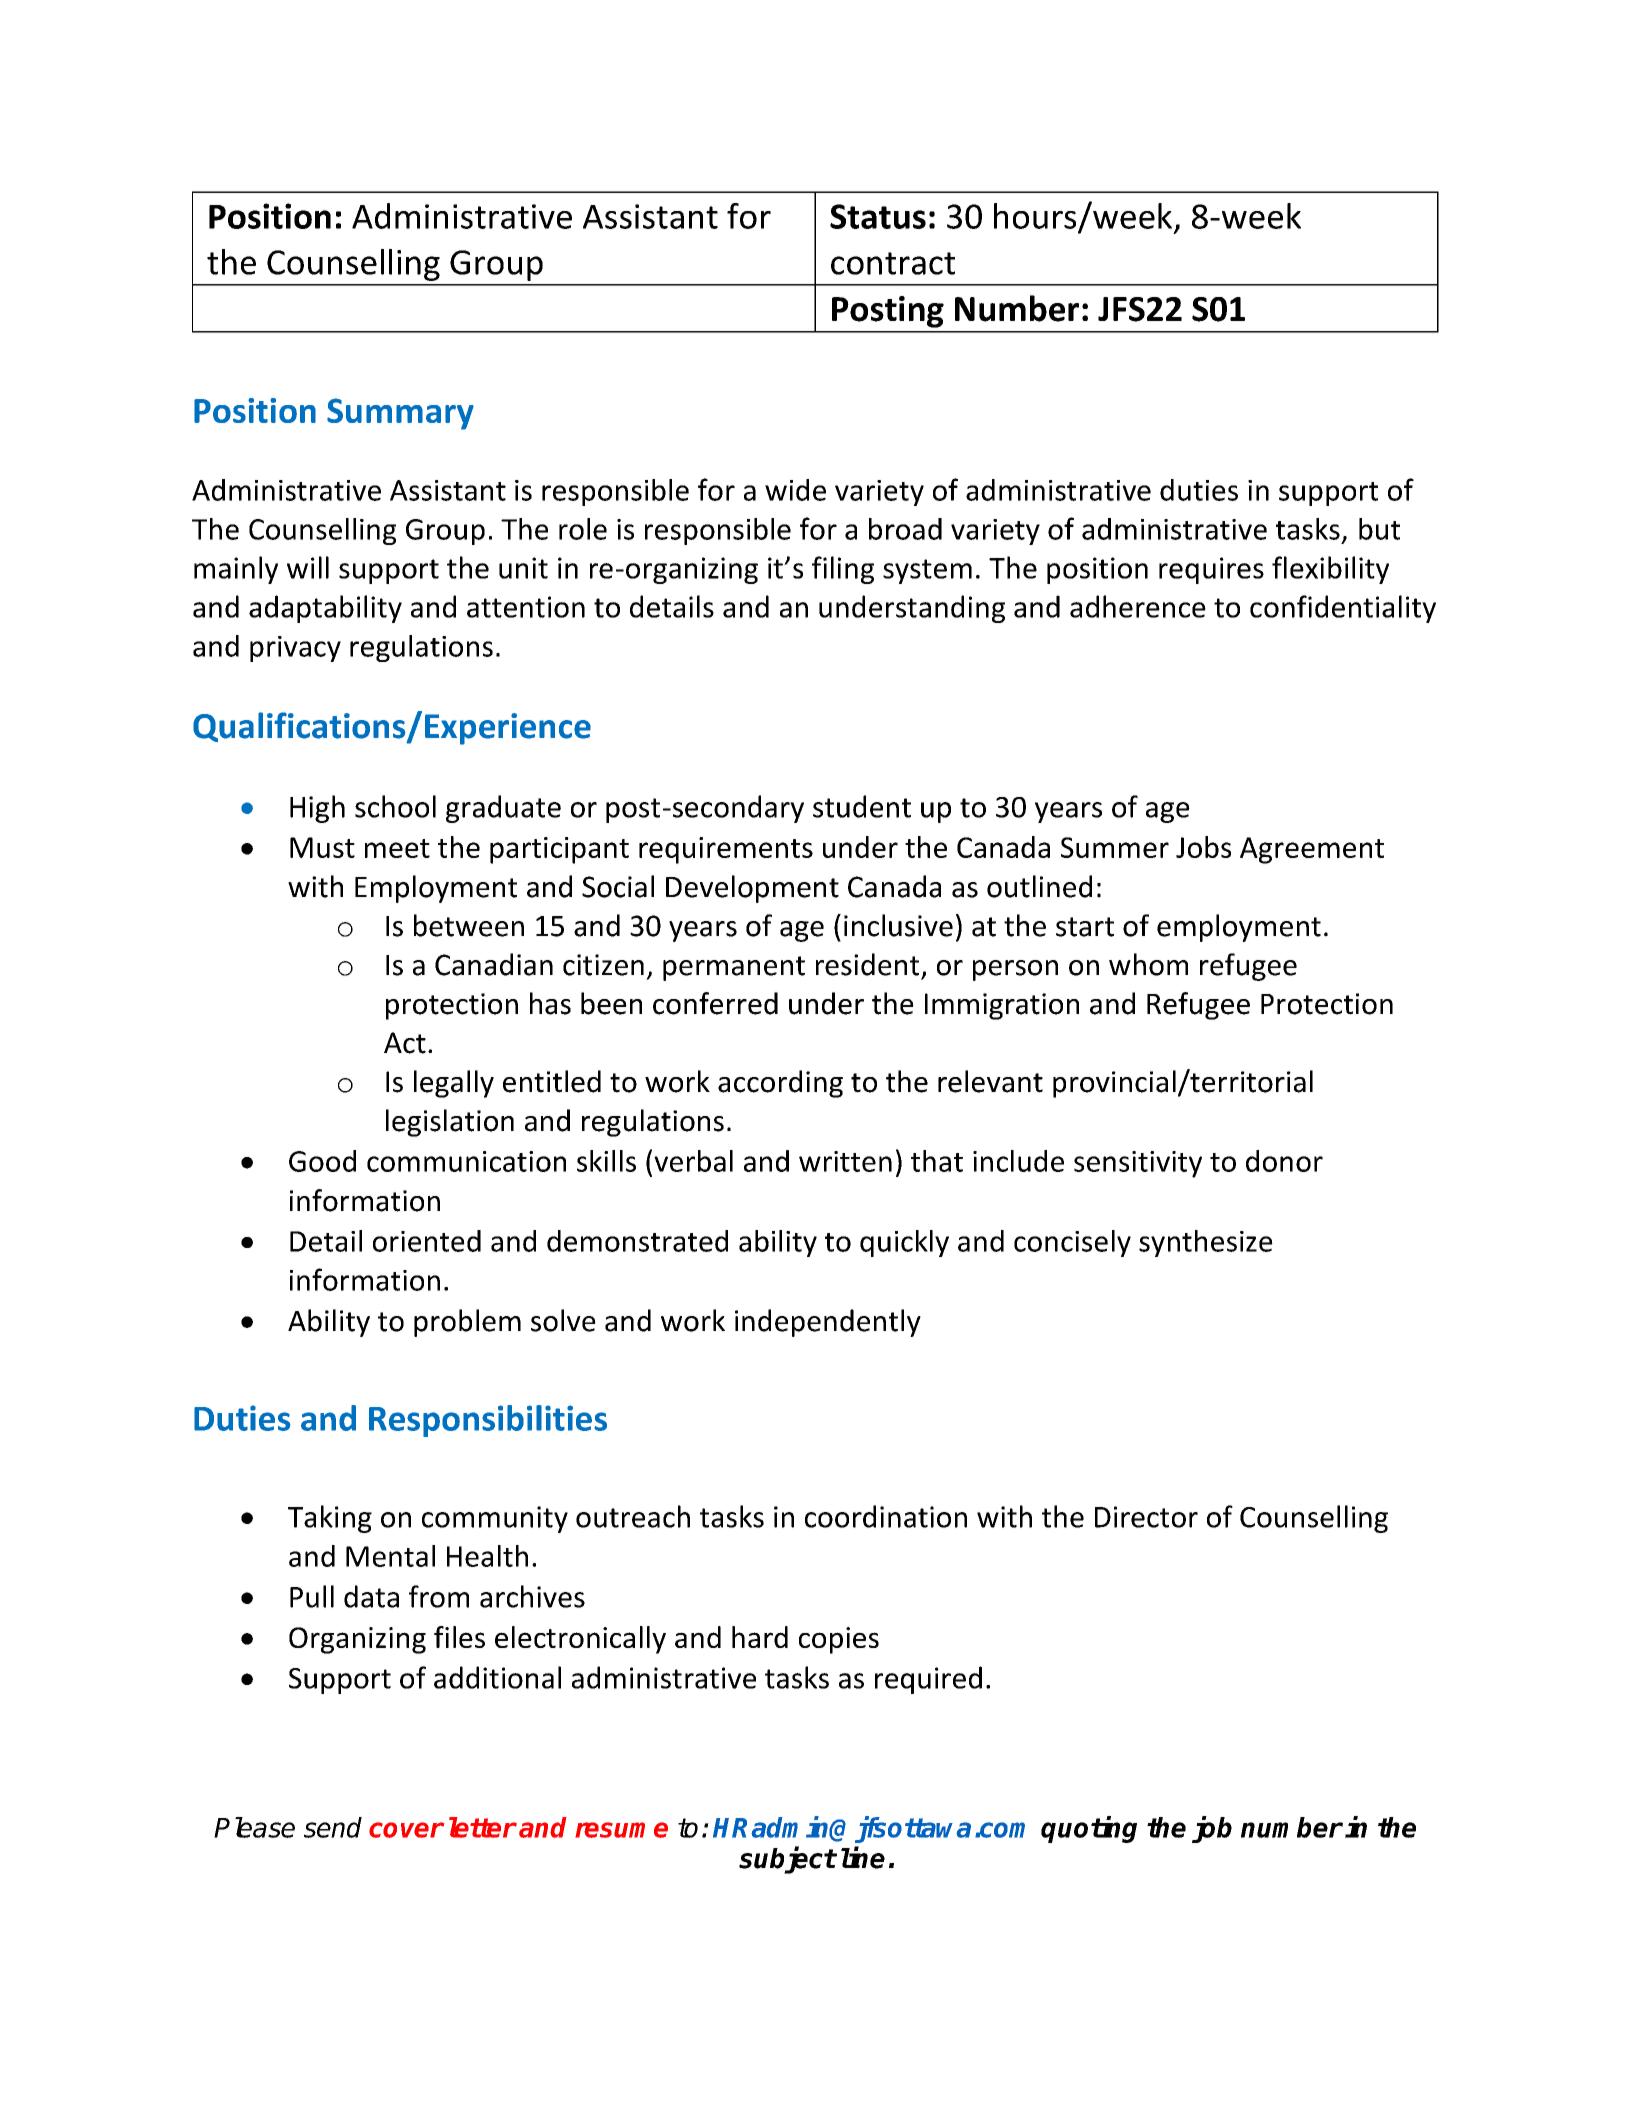 Image resolution: width=1630 pixels, height=2109 pixels. What do you see at coordinates (878, 216) in the screenshot?
I see `Status` at bounding box center [878, 216].
